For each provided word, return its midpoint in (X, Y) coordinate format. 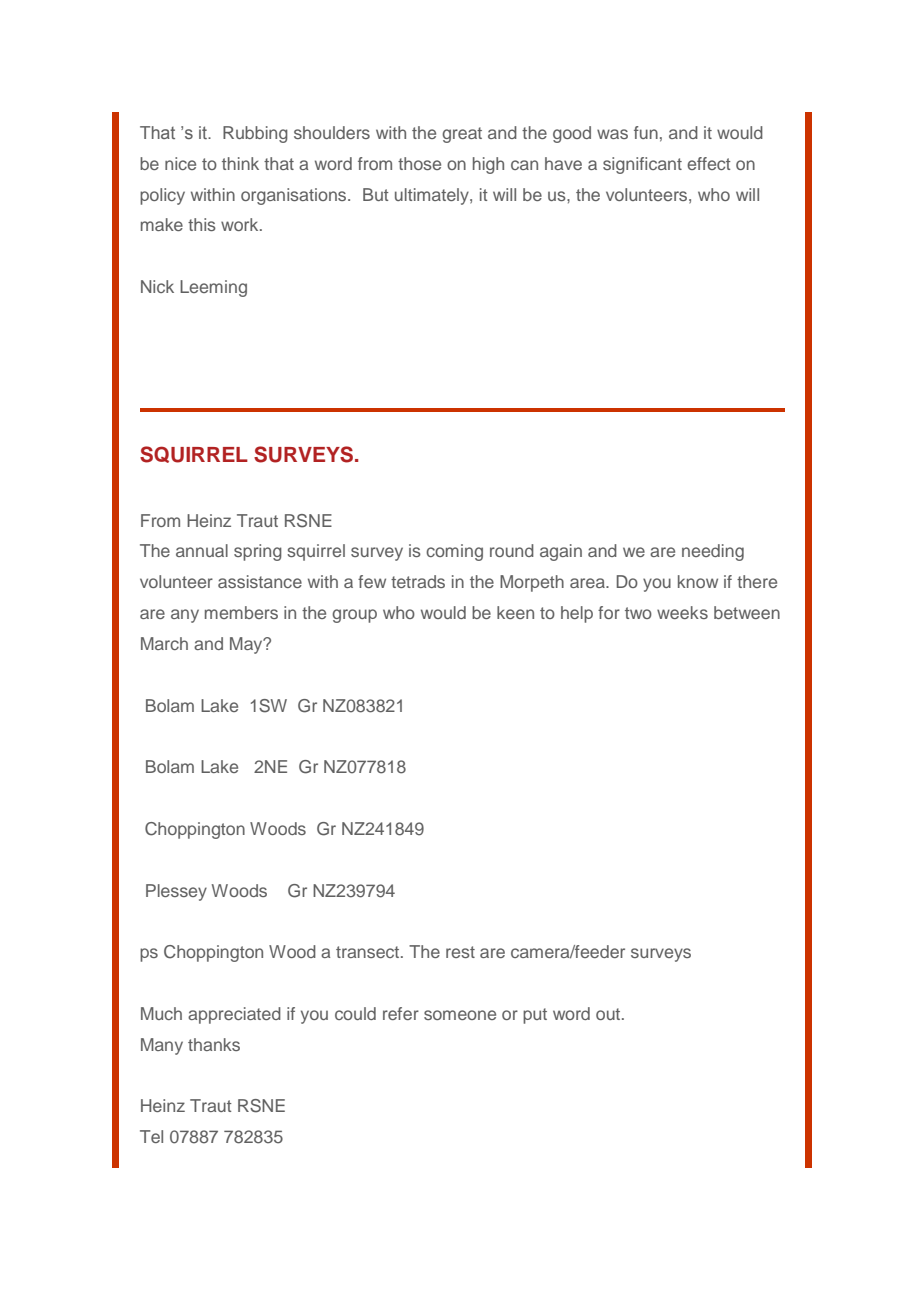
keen (515, 612)
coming (454, 552)
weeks (682, 612)
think (240, 163)
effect (709, 163)
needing (713, 552)
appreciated (234, 1015)
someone (460, 1015)
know (698, 581)
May (247, 645)
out (609, 1014)
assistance (260, 581)
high (488, 165)
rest (460, 952)
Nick (157, 286)
